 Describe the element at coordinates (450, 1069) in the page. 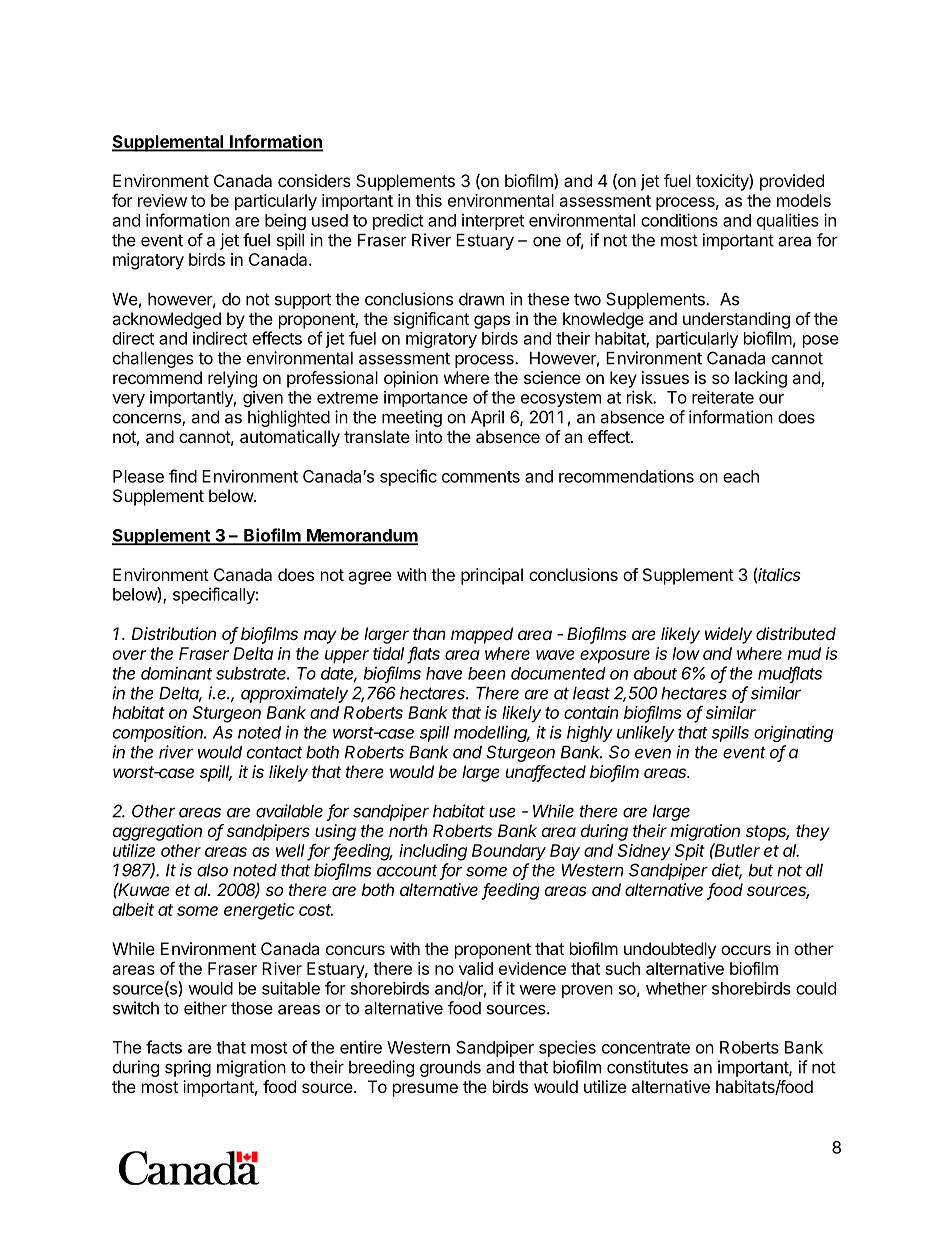

I see `grounds` at that location.
